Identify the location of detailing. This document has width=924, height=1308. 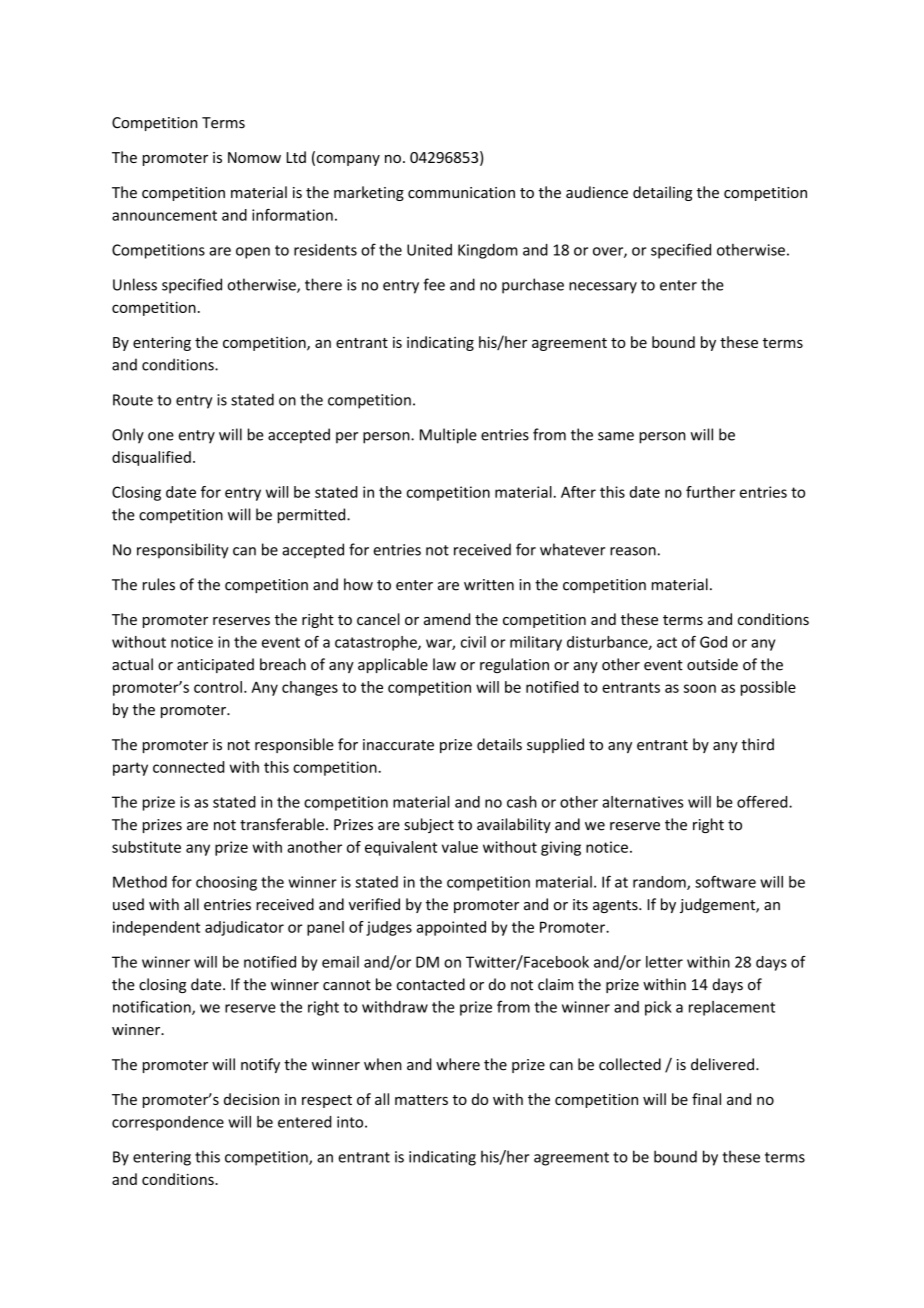
(662, 193).
